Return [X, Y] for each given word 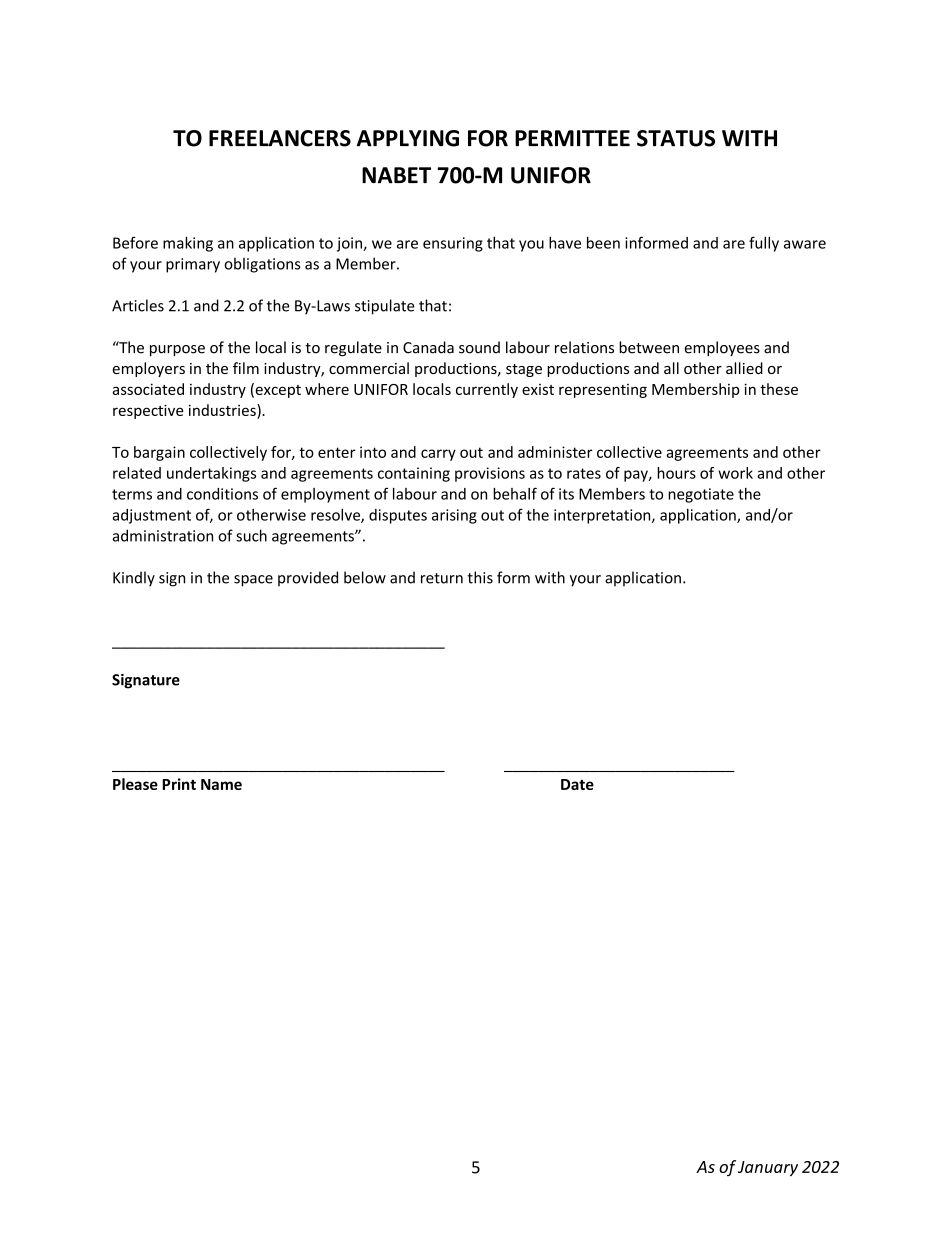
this [480, 577]
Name [221, 784]
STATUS [676, 138]
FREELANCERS [280, 138]
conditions [222, 494]
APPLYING [408, 138]
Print [179, 784]
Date [577, 784]
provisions [490, 474]
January [768, 1168]
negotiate [701, 495]
